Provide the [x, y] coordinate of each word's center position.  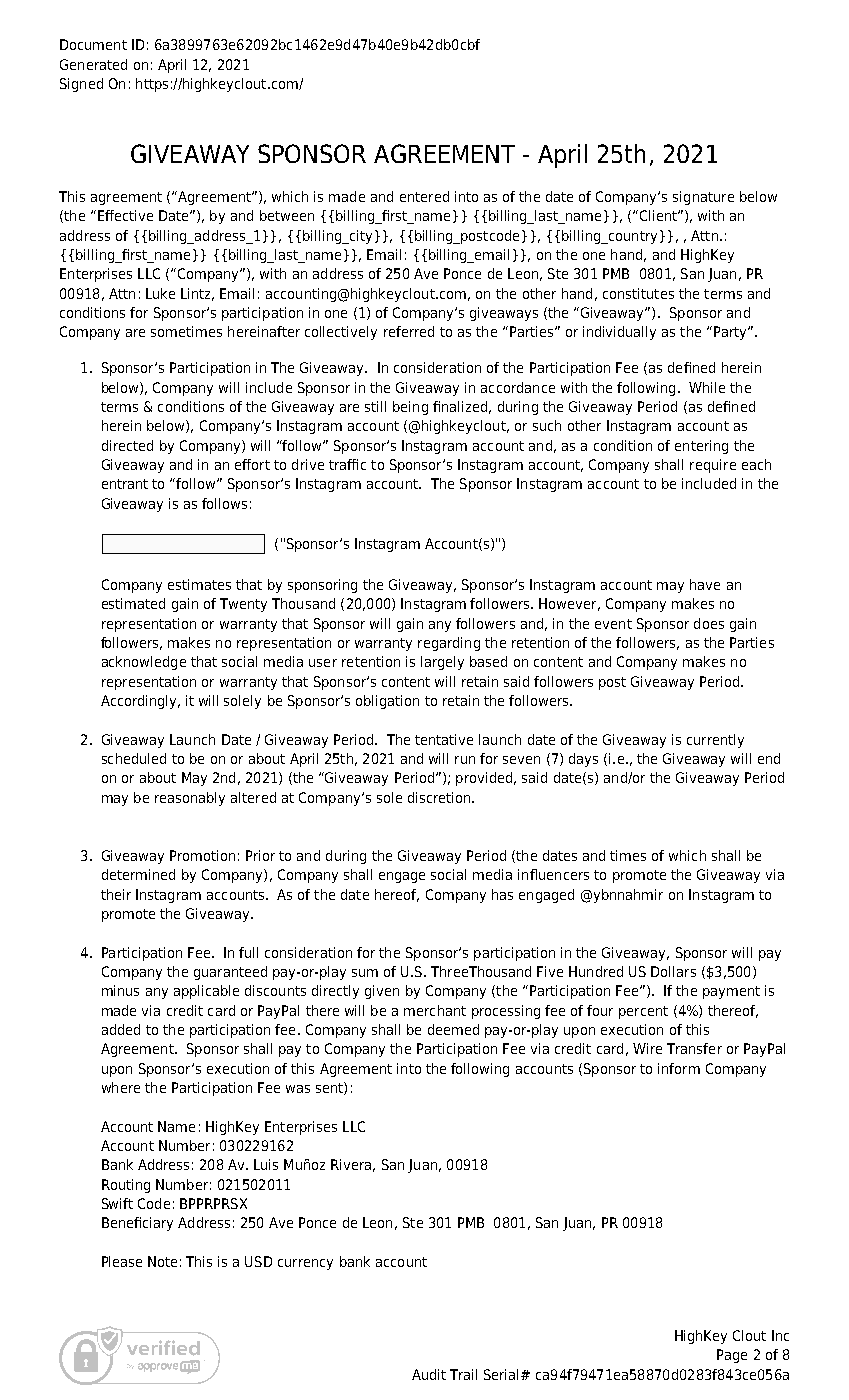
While [707, 387]
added [121, 1029]
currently [715, 741]
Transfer [694, 1048]
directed [127, 445]
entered [424, 196]
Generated [93, 64]
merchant [435, 1010]
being [410, 408]
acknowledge [144, 663]
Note [162, 1261]
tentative [444, 739]
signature [703, 198]
